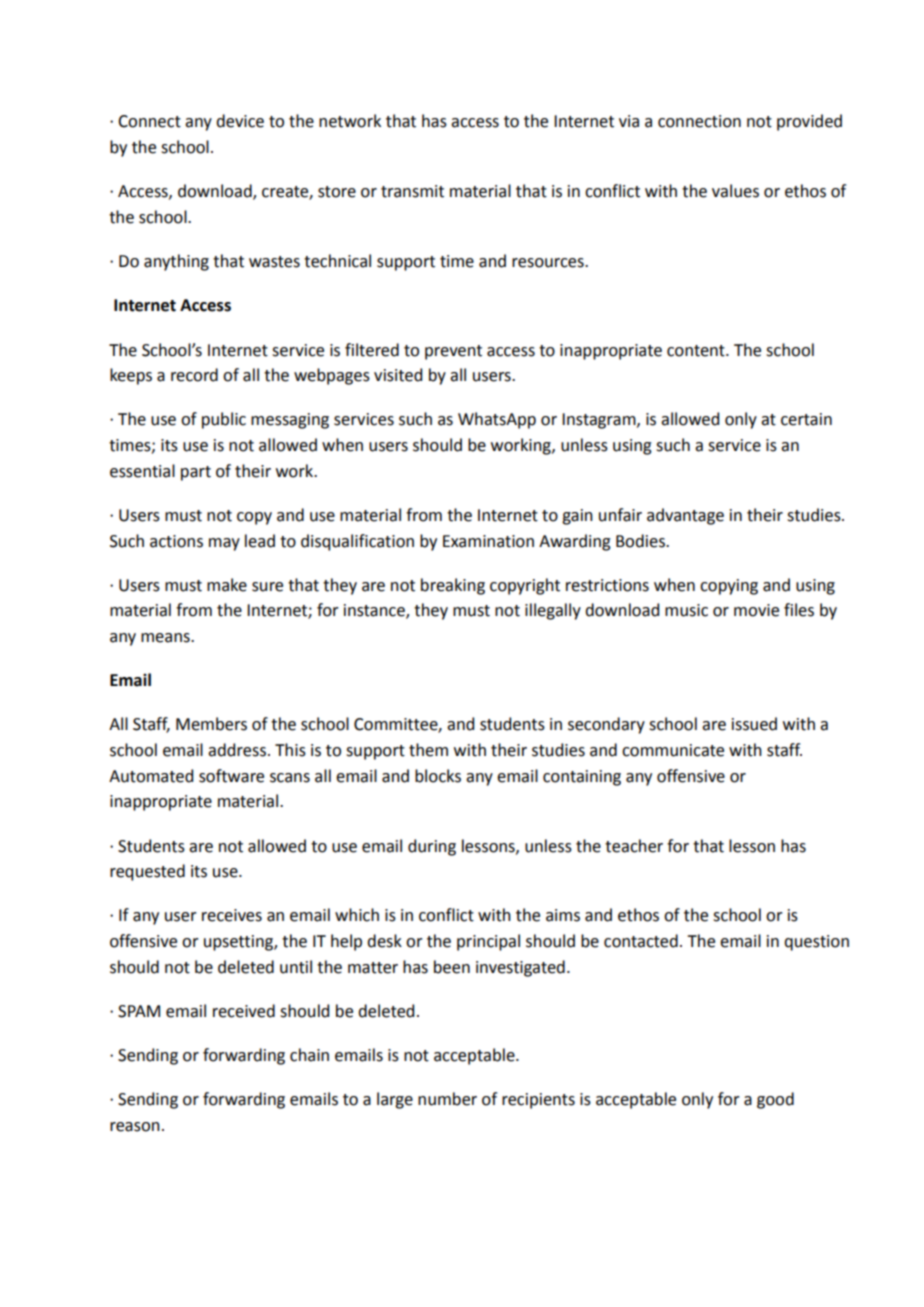 This screenshot has height=1307, width=924. Describe the element at coordinates (412, 191) in the screenshot. I see `transmit` at that location.
